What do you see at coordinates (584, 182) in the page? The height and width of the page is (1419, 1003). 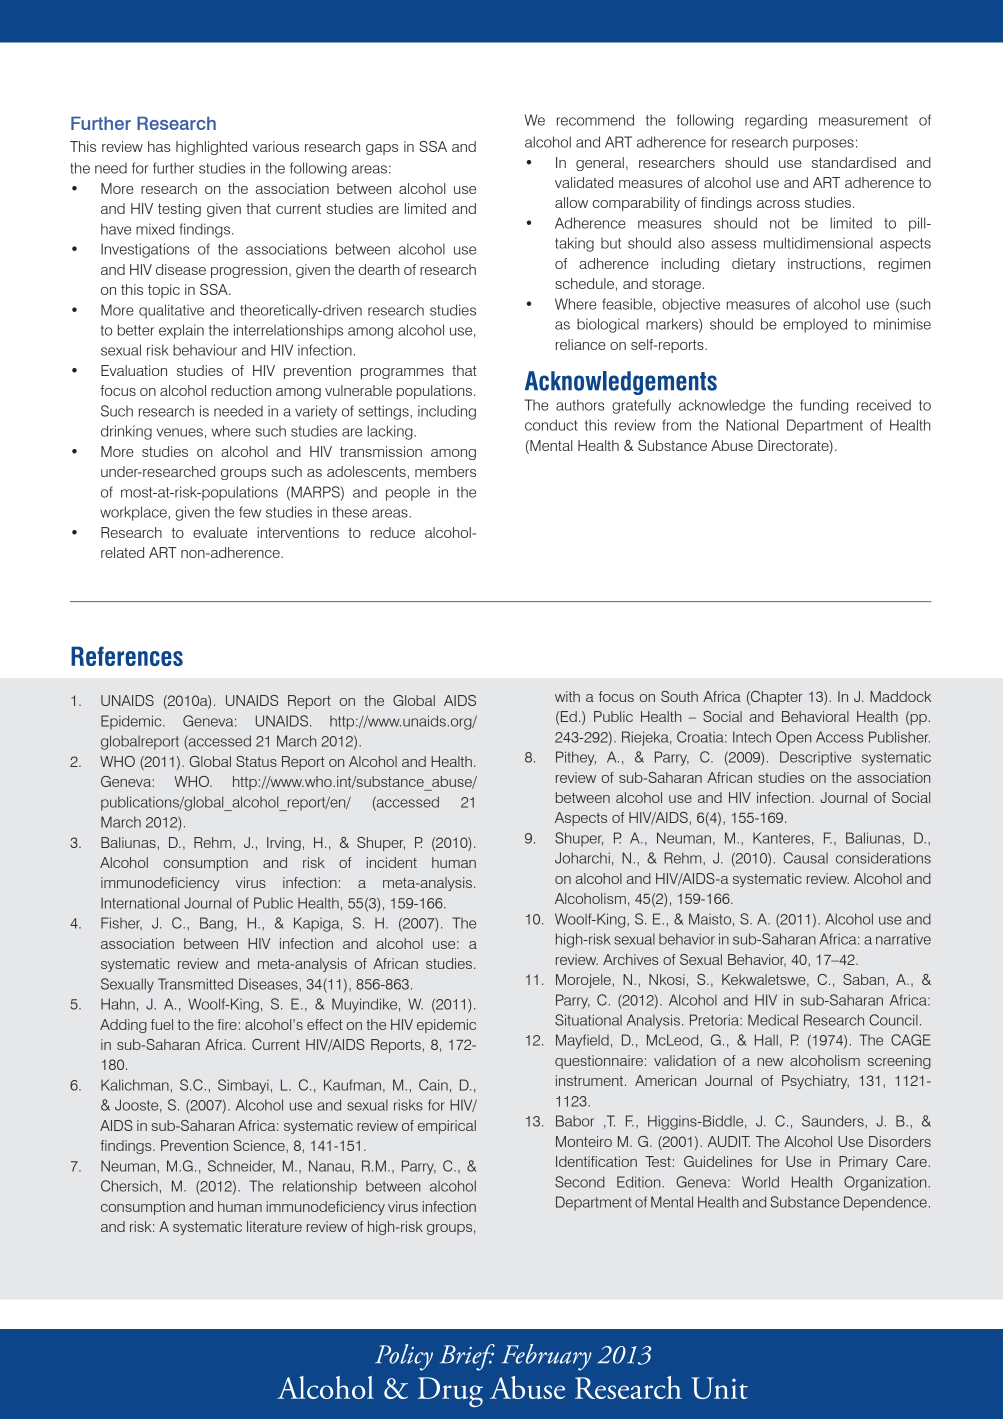 I see `validated` at bounding box center [584, 182].
